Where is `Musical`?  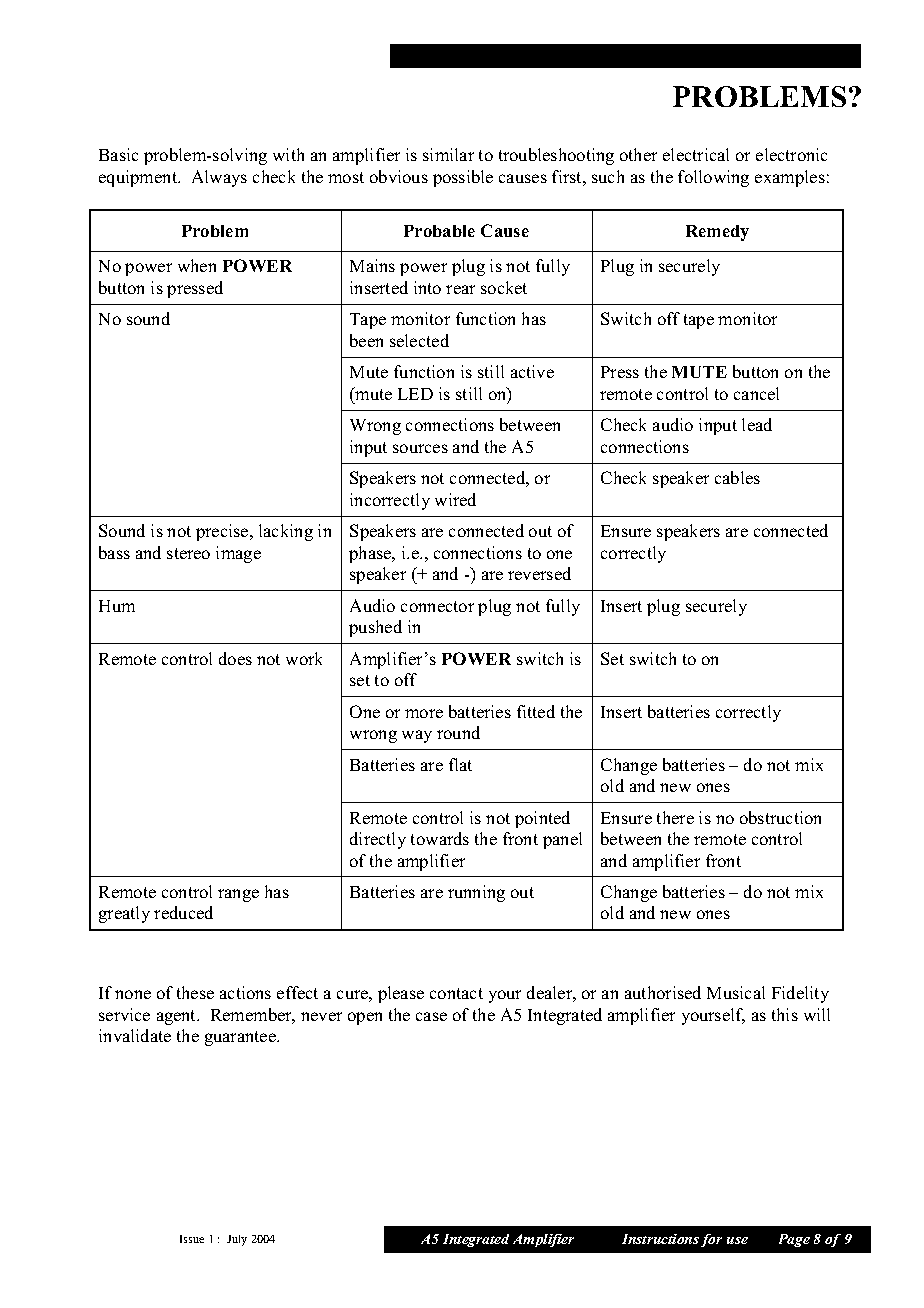 Musical is located at coordinates (736, 992).
